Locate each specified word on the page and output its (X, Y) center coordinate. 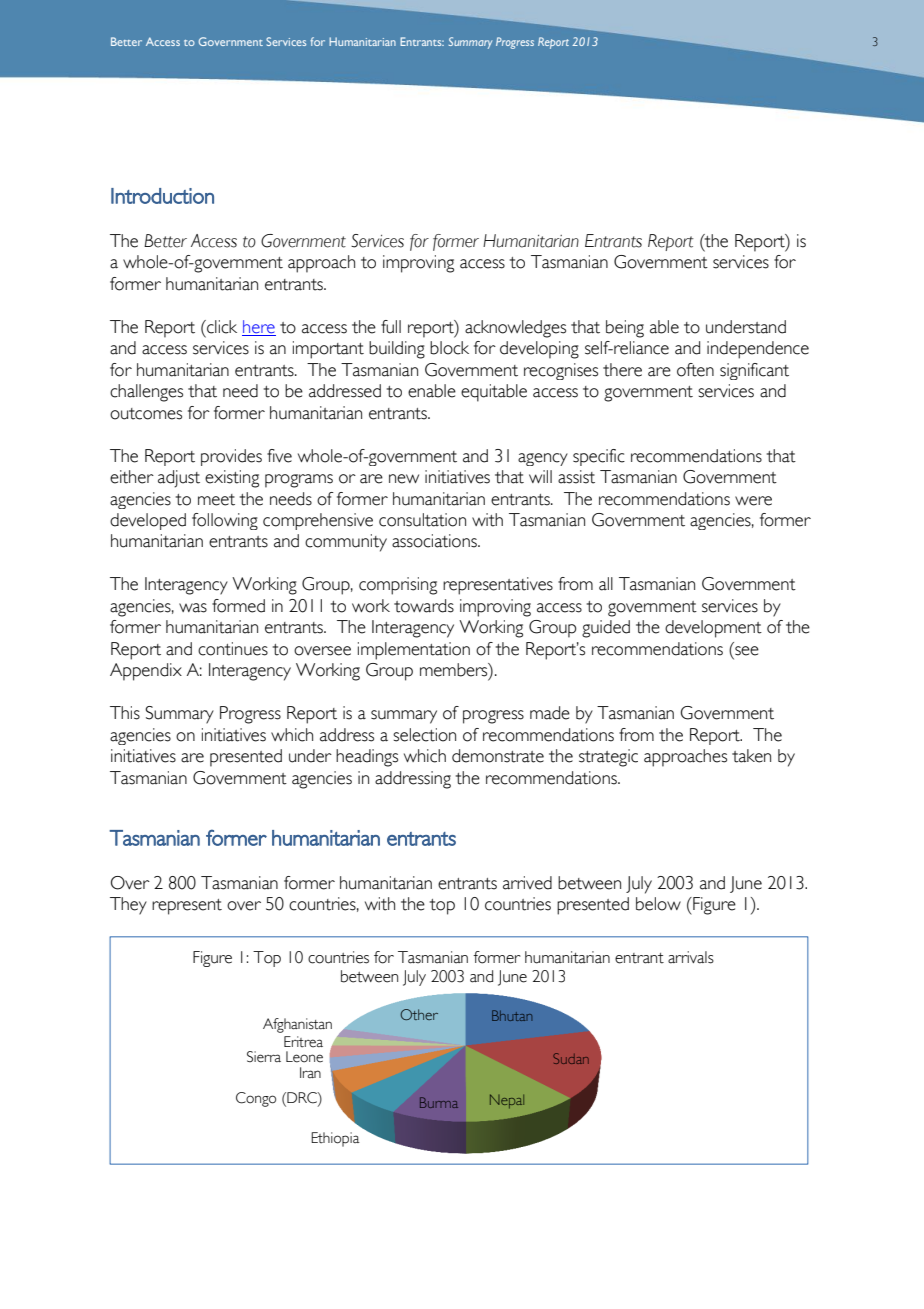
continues (233, 649)
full (391, 327)
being (625, 329)
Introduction (162, 196)
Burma (439, 1102)
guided (606, 629)
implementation (414, 651)
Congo (256, 1099)
